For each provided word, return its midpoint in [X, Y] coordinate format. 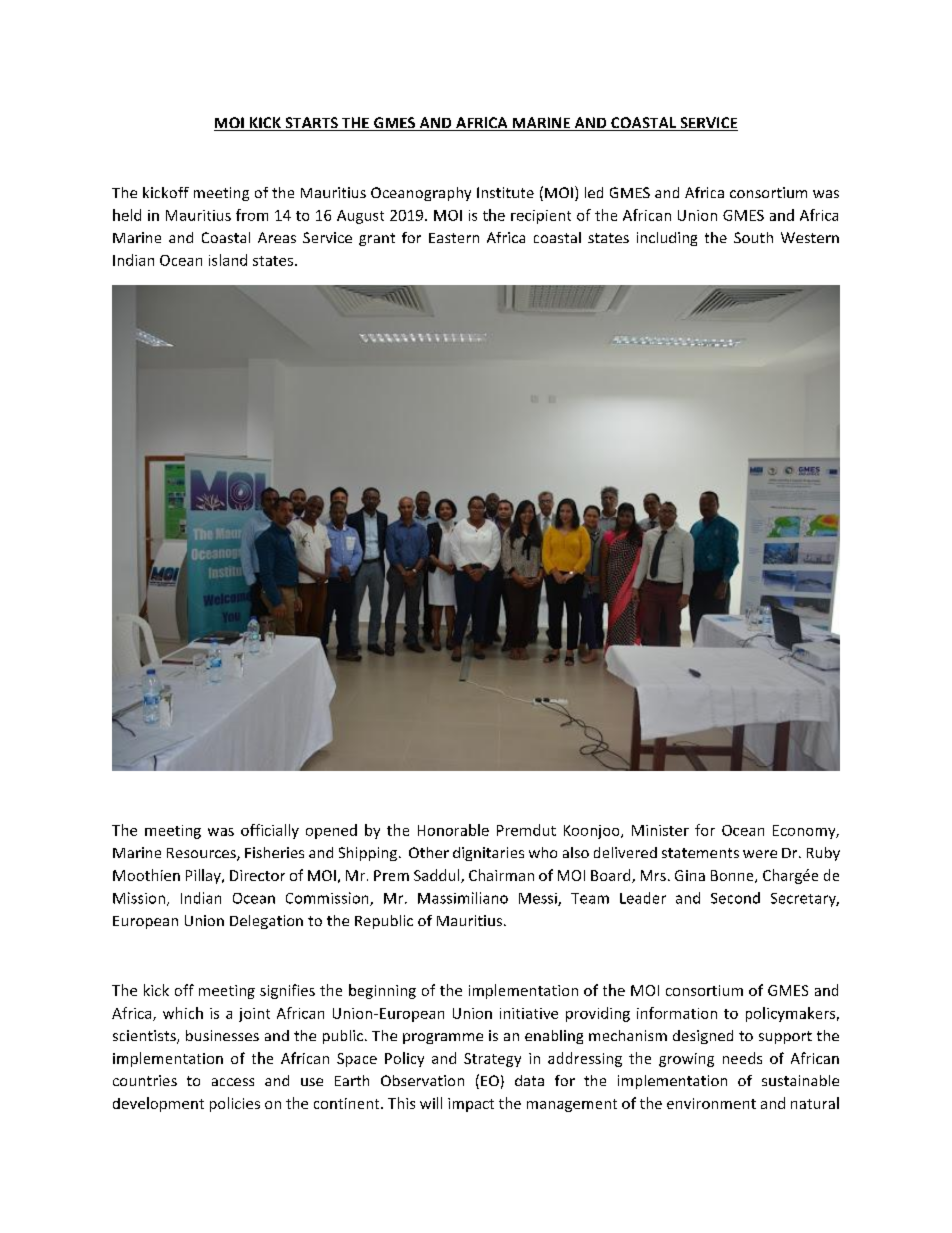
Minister [660, 830]
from [252, 215]
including [667, 239]
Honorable [453, 830]
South [753, 237]
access [233, 1082]
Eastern [454, 238]
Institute [505, 192]
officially [270, 831]
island [228, 260]
